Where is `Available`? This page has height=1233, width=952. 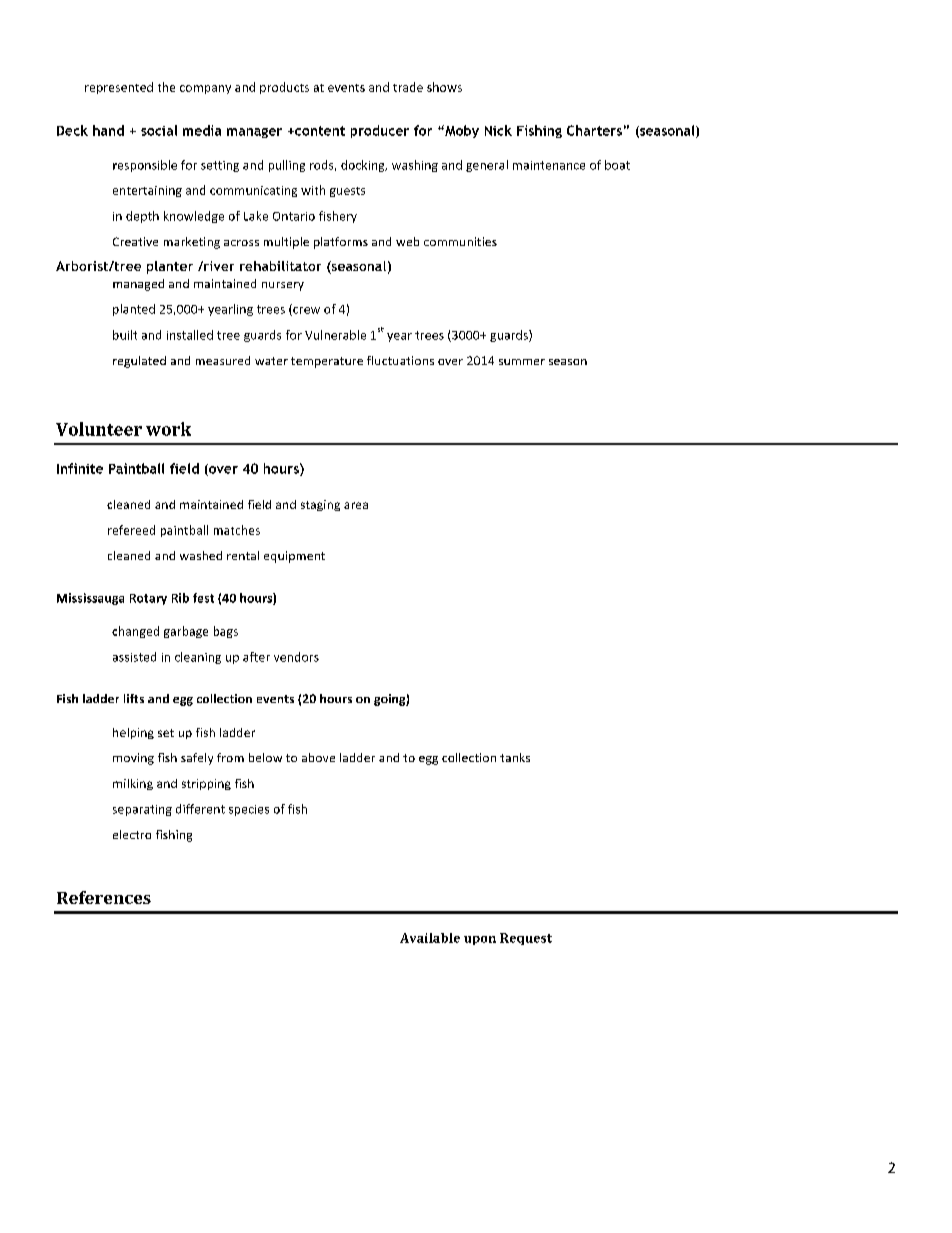
Available is located at coordinates (430, 938).
